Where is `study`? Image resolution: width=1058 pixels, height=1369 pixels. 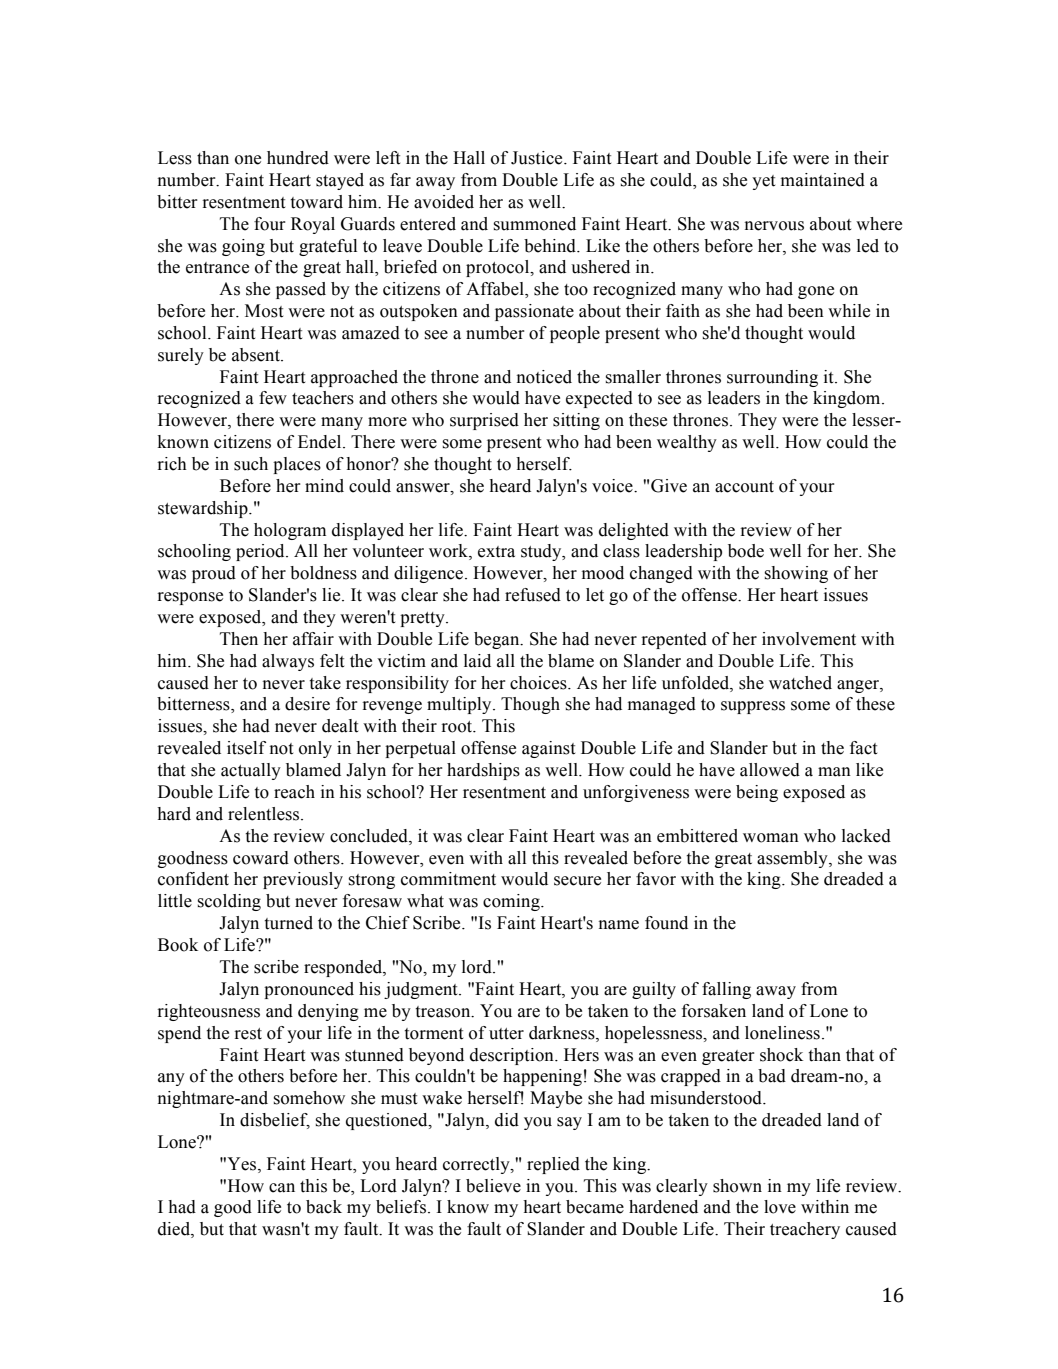 study is located at coordinates (542, 552).
